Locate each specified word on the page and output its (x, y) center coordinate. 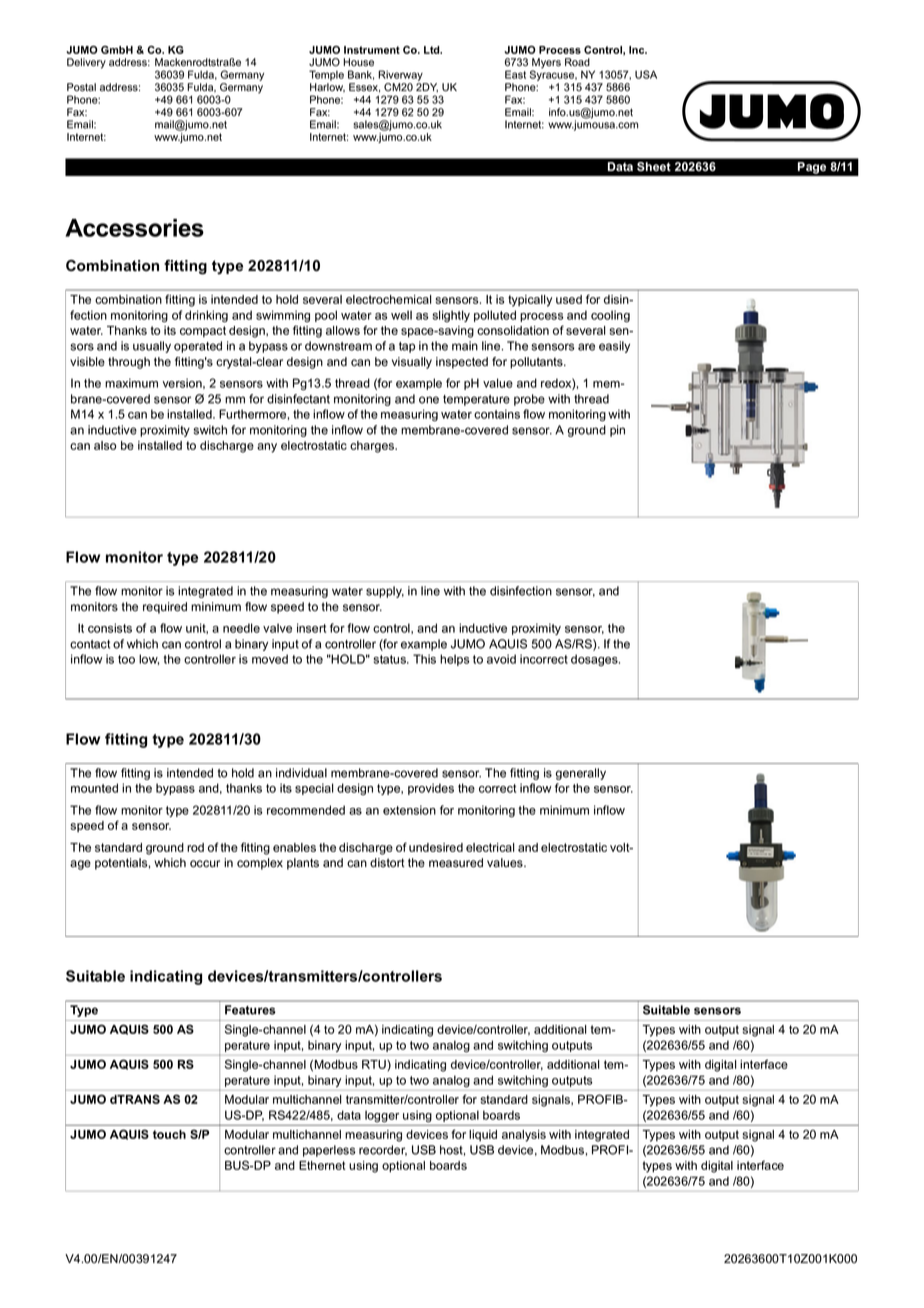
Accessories (134, 228)
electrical (490, 847)
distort (387, 863)
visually (412, 363)
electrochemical (388, 299)
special (314, 789)
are (586, 347)
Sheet (654, 166)
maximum (131, 383)
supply (385, 592)
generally (581, 774)
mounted (94, 788)
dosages (595, 660)
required (165, 608)
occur (205, 864)
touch (169, 1134)
